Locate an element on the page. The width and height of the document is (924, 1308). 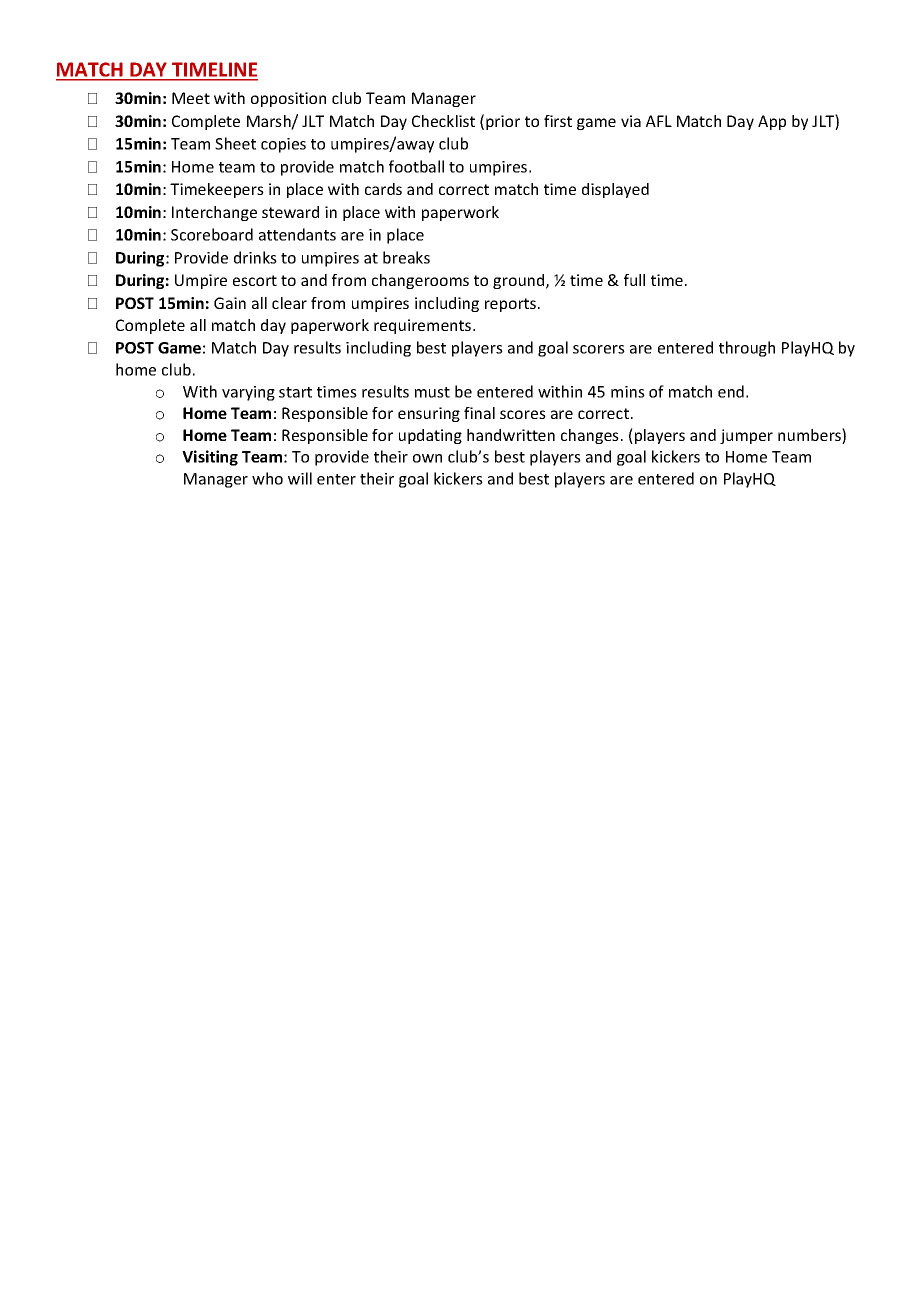
escort is located at coordinates (255, 280).
